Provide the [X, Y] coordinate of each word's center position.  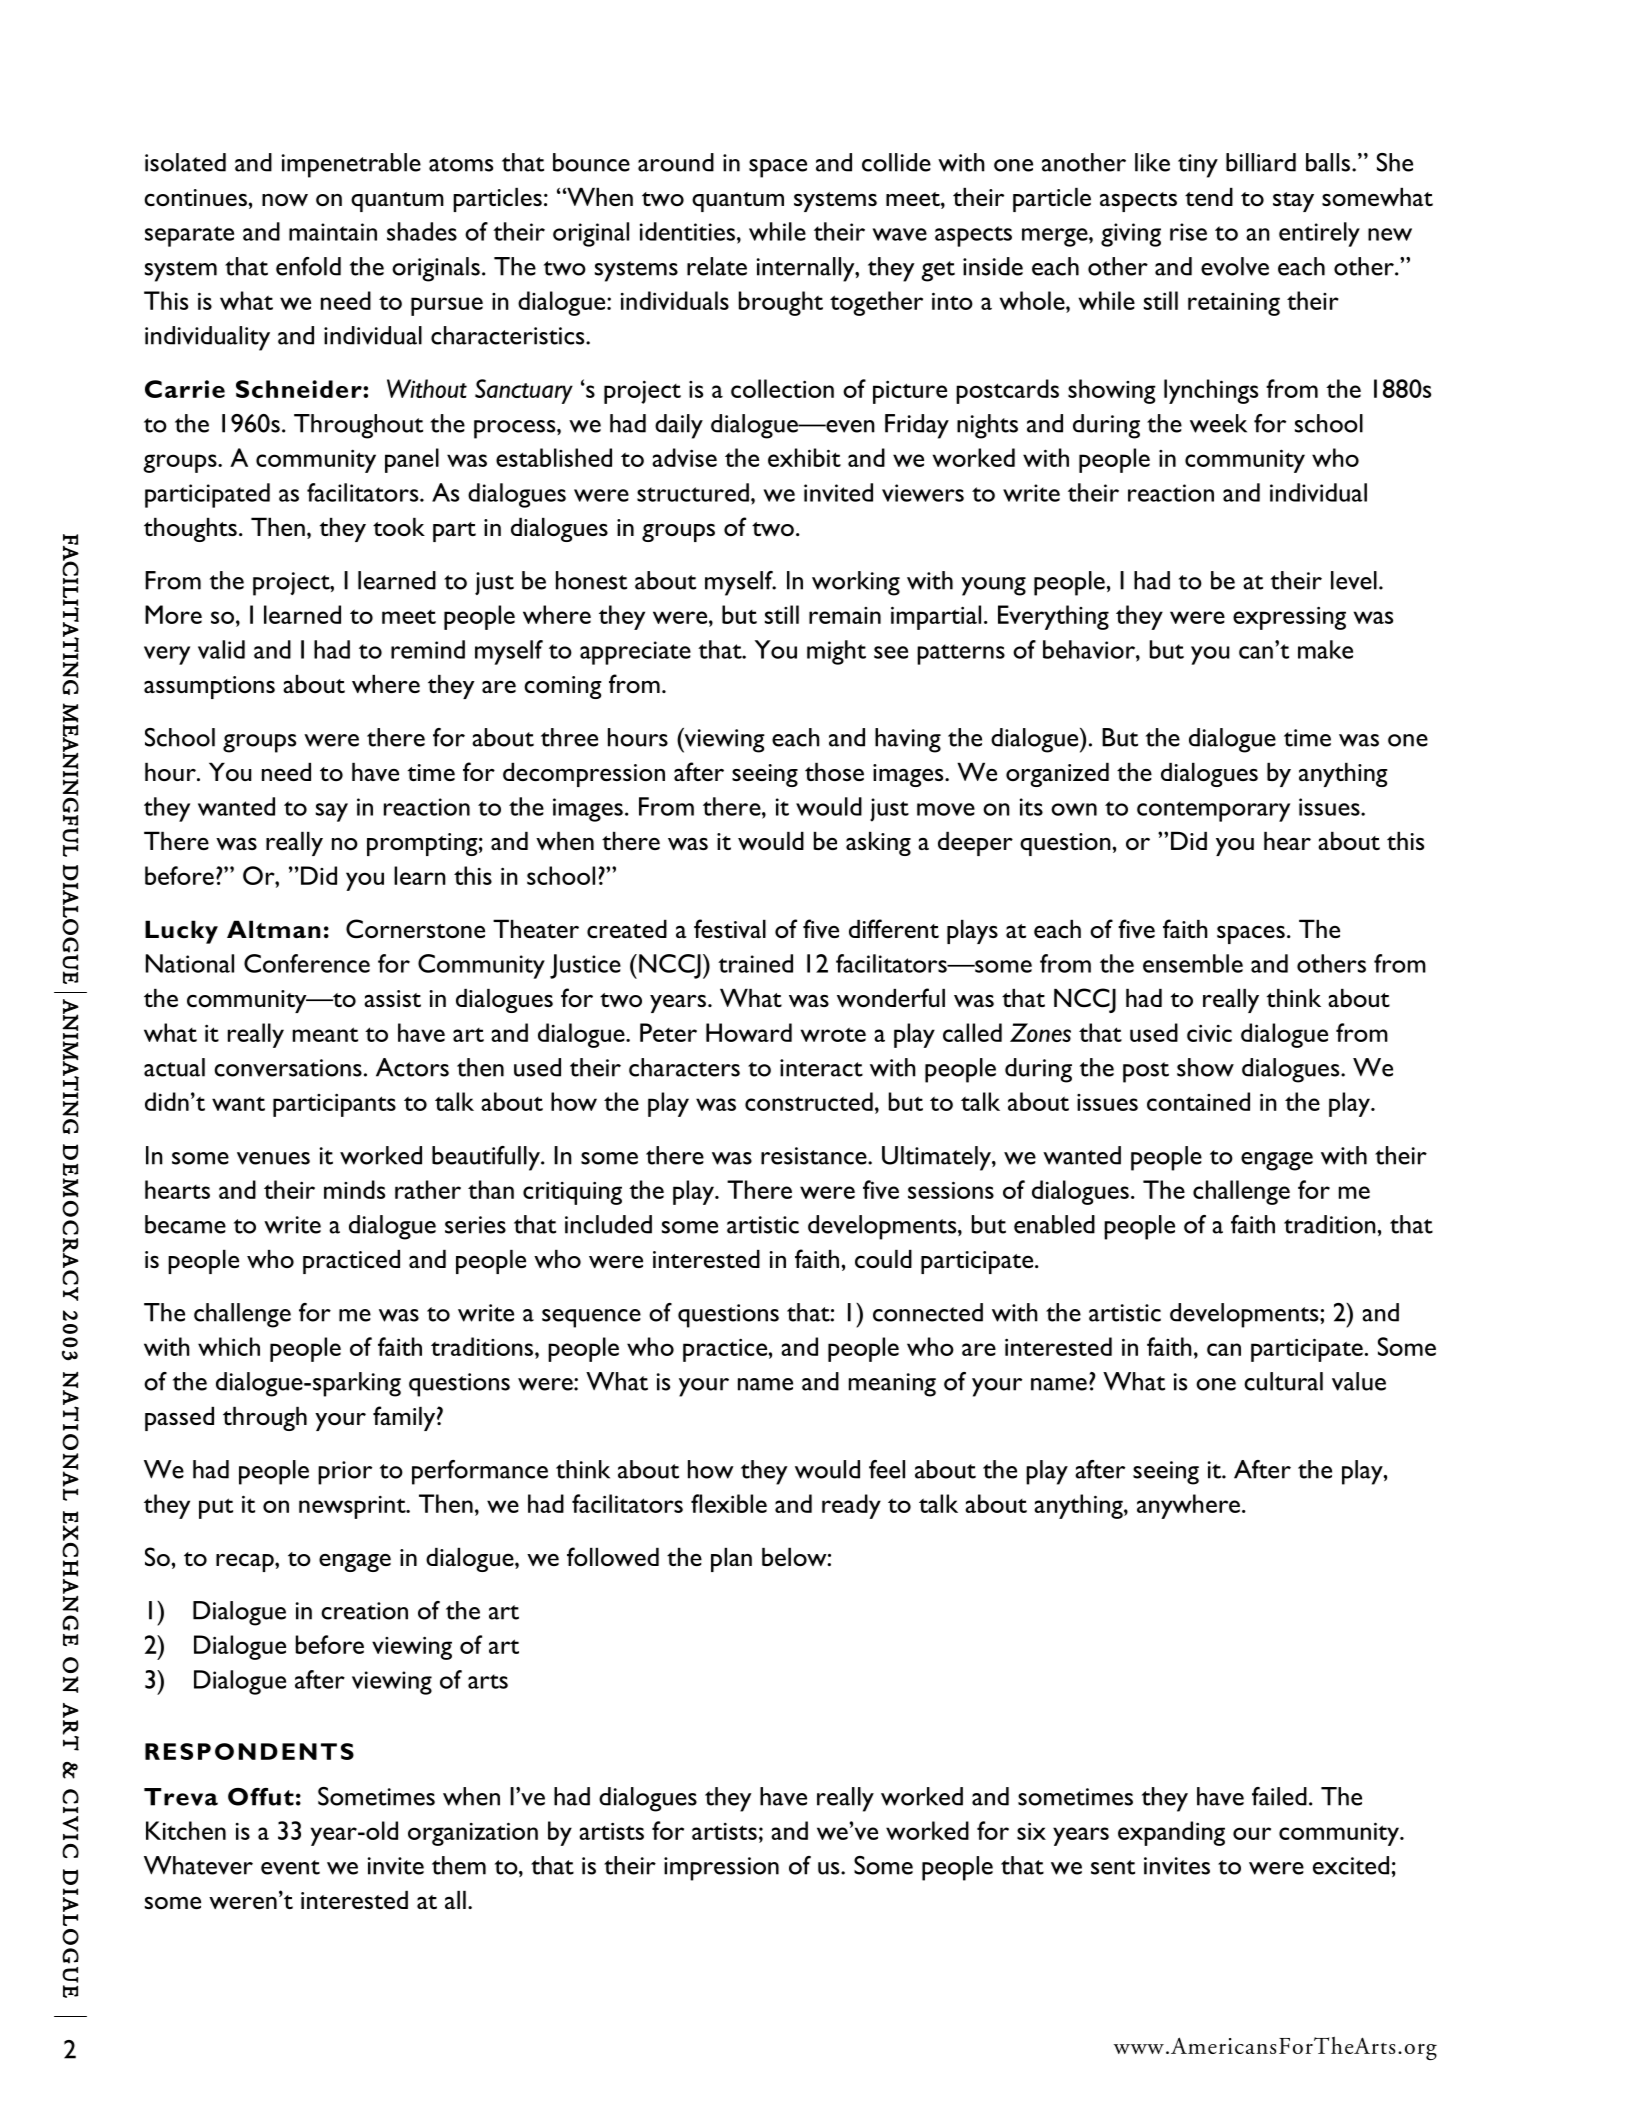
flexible [729, 1503]
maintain [333, 232]
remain [845, 615]
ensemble [1193, 963]
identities [687, 231]
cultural [1283, 1381]
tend [1209, 197]
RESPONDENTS [249, 1751]
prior [345, 1473]
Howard [749, 1032]
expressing [1289, 618]
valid [221, 649]
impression [721, 1869]
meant [325, 1034]
